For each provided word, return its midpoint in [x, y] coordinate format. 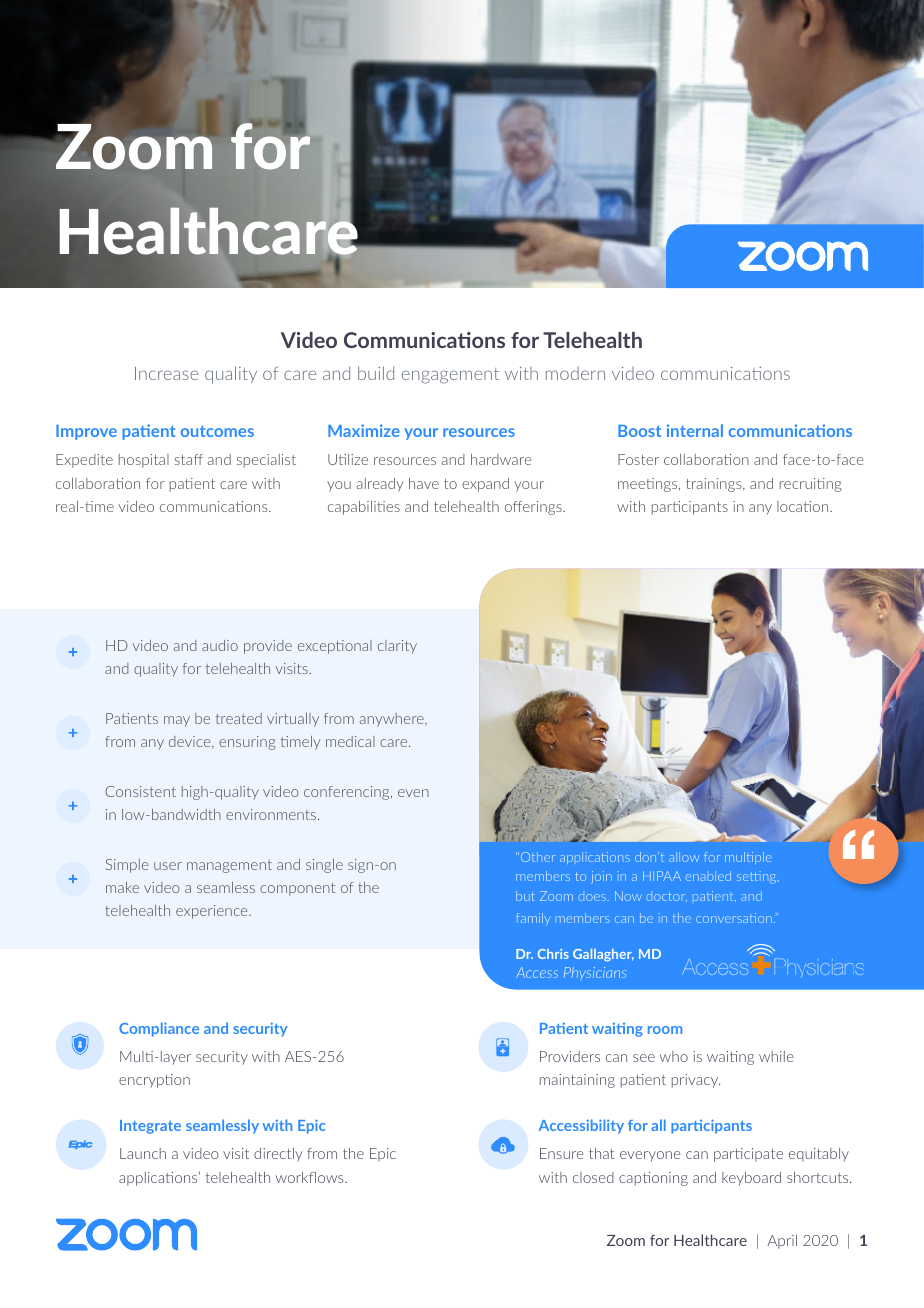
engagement [450, 376]
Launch [143, 1153]
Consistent [140, 791]
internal [695, 430]
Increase [166, 373]
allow [684, 857]
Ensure [561, 1153]
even [413, 793]
